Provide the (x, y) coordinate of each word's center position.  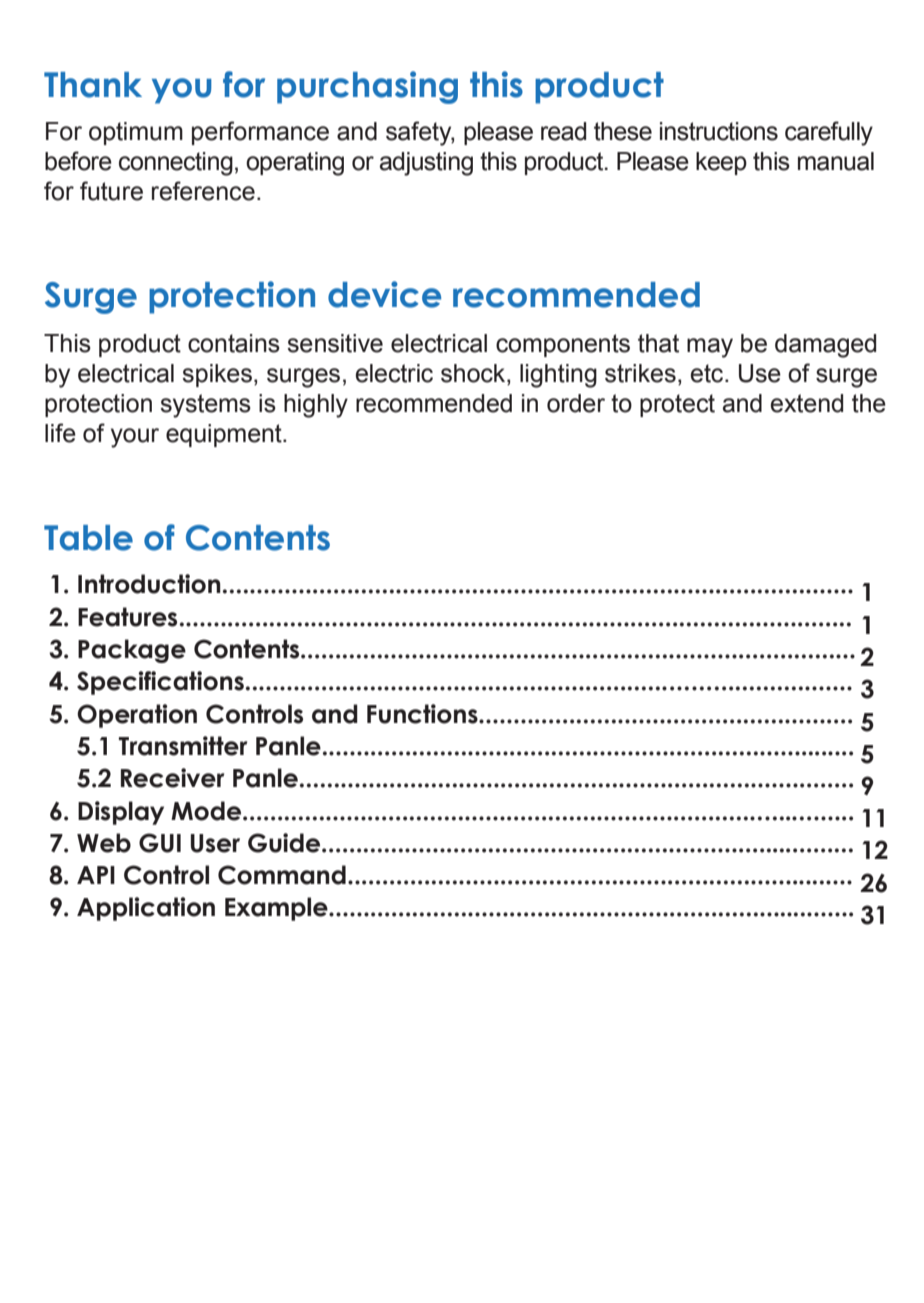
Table (88, 538)
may (710, 348)
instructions (719, 131)
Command (282, 875)
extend (807, 403)
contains (234, 343)
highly (316, 406)
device (384, 294)
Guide (285, 843)
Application (146, 909)
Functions (423, 714)
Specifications (160, 683)
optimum (136, 133)
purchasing (367, 87)
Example (277, 909)
